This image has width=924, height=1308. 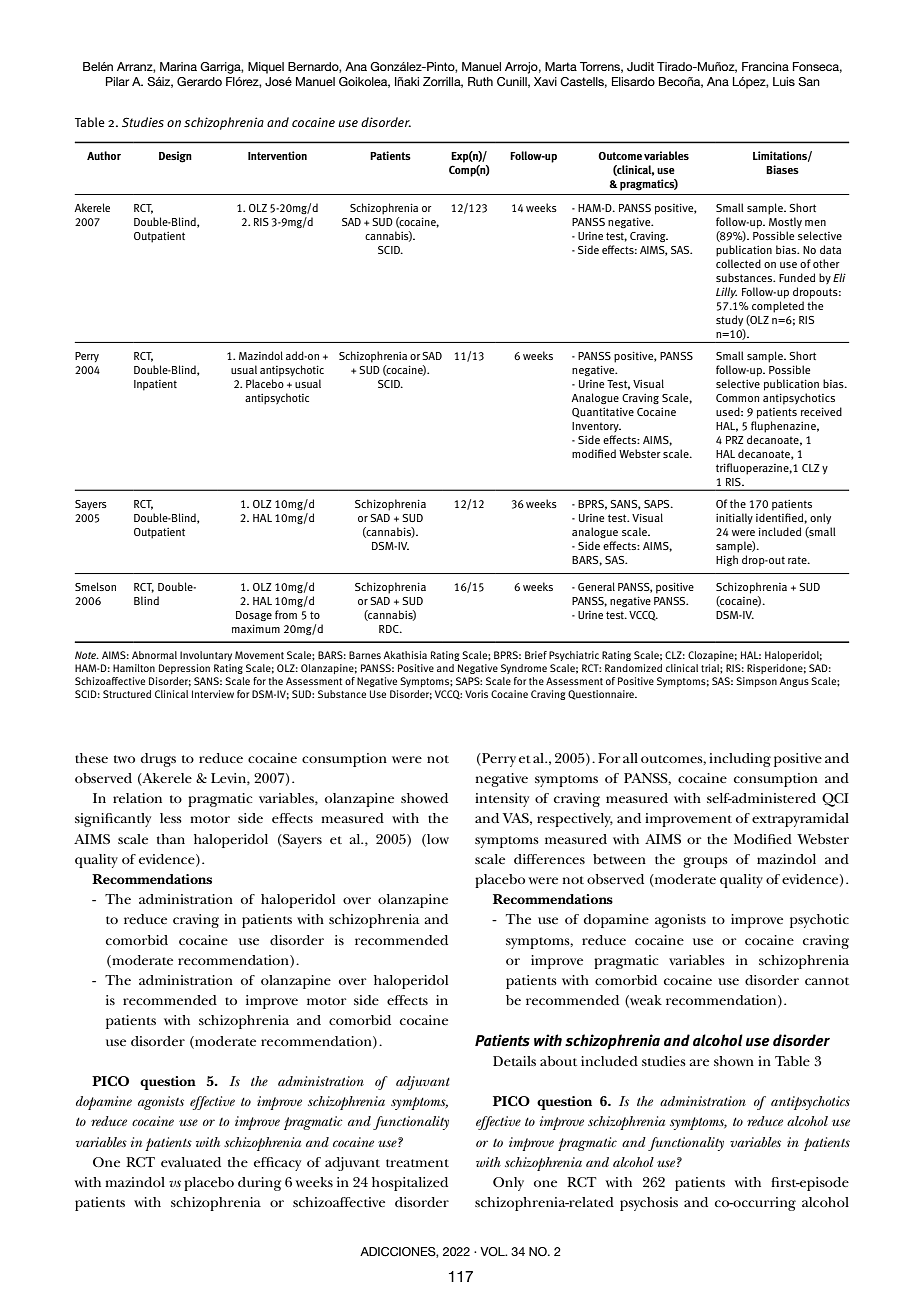 I want to click on Luis, so click(x=784, y=81).
